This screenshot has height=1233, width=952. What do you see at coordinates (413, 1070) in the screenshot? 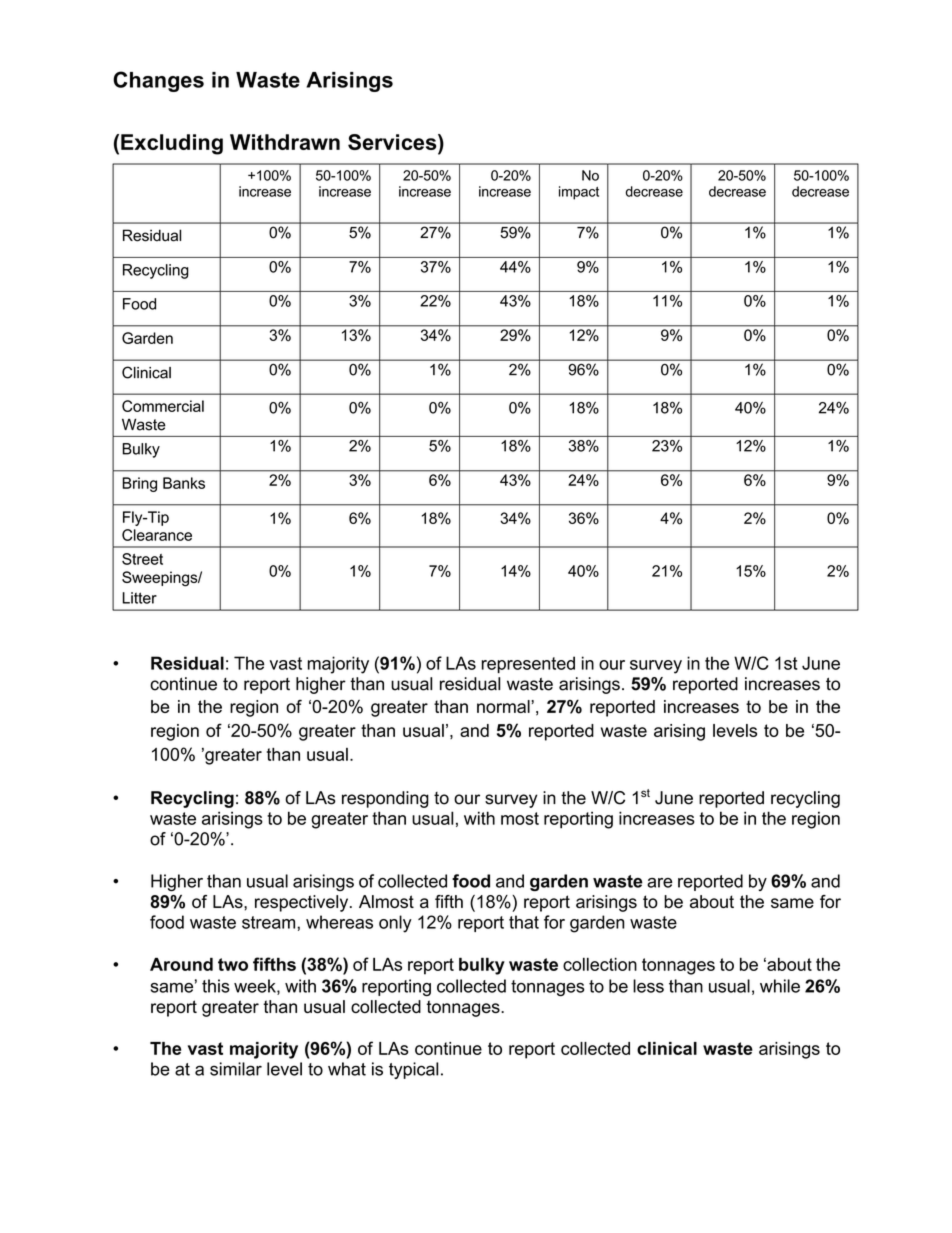
I see `typical` at bounding box center [413, 1070].
